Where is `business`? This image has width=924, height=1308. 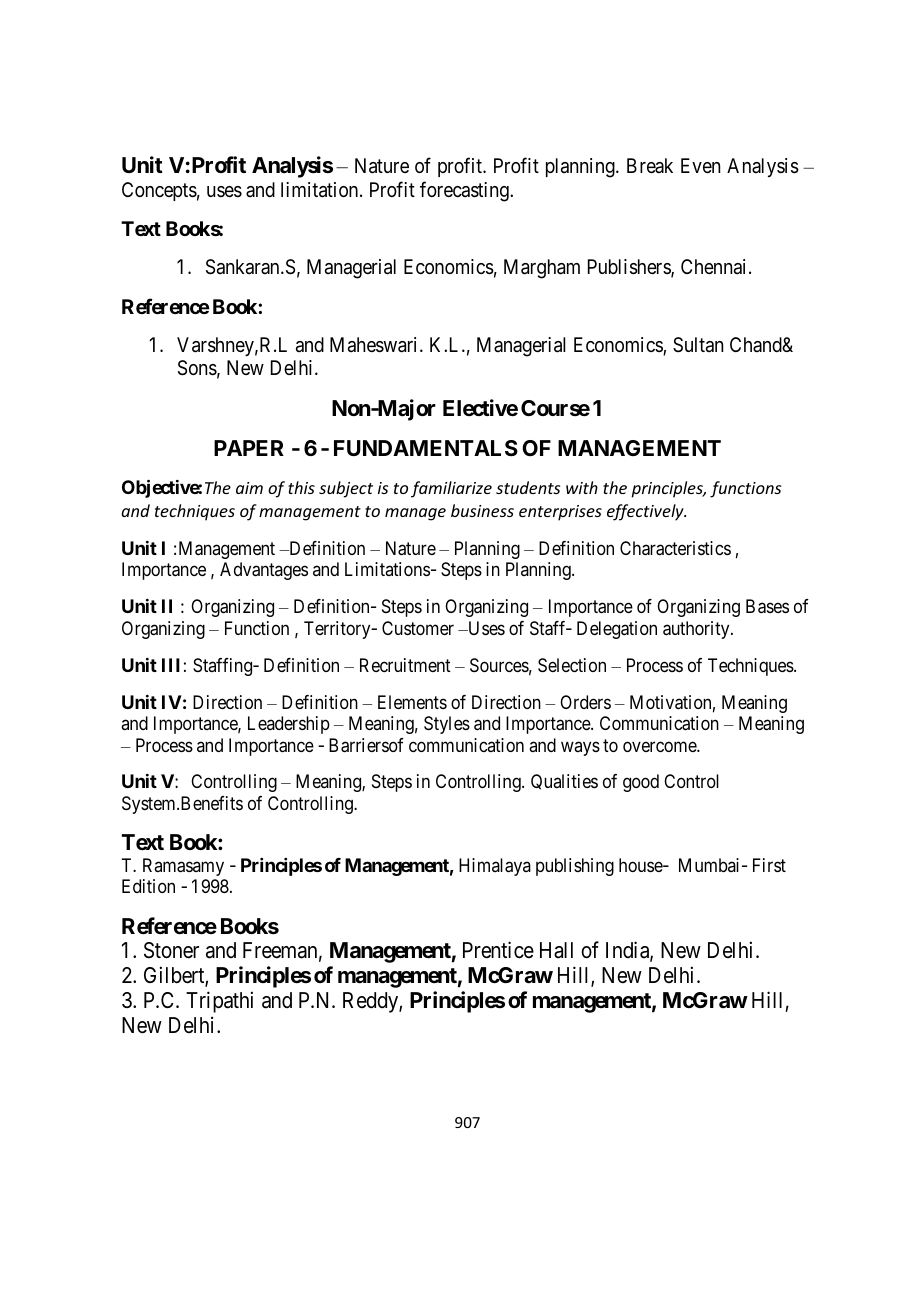
business is located at coordinates (482, 510).
